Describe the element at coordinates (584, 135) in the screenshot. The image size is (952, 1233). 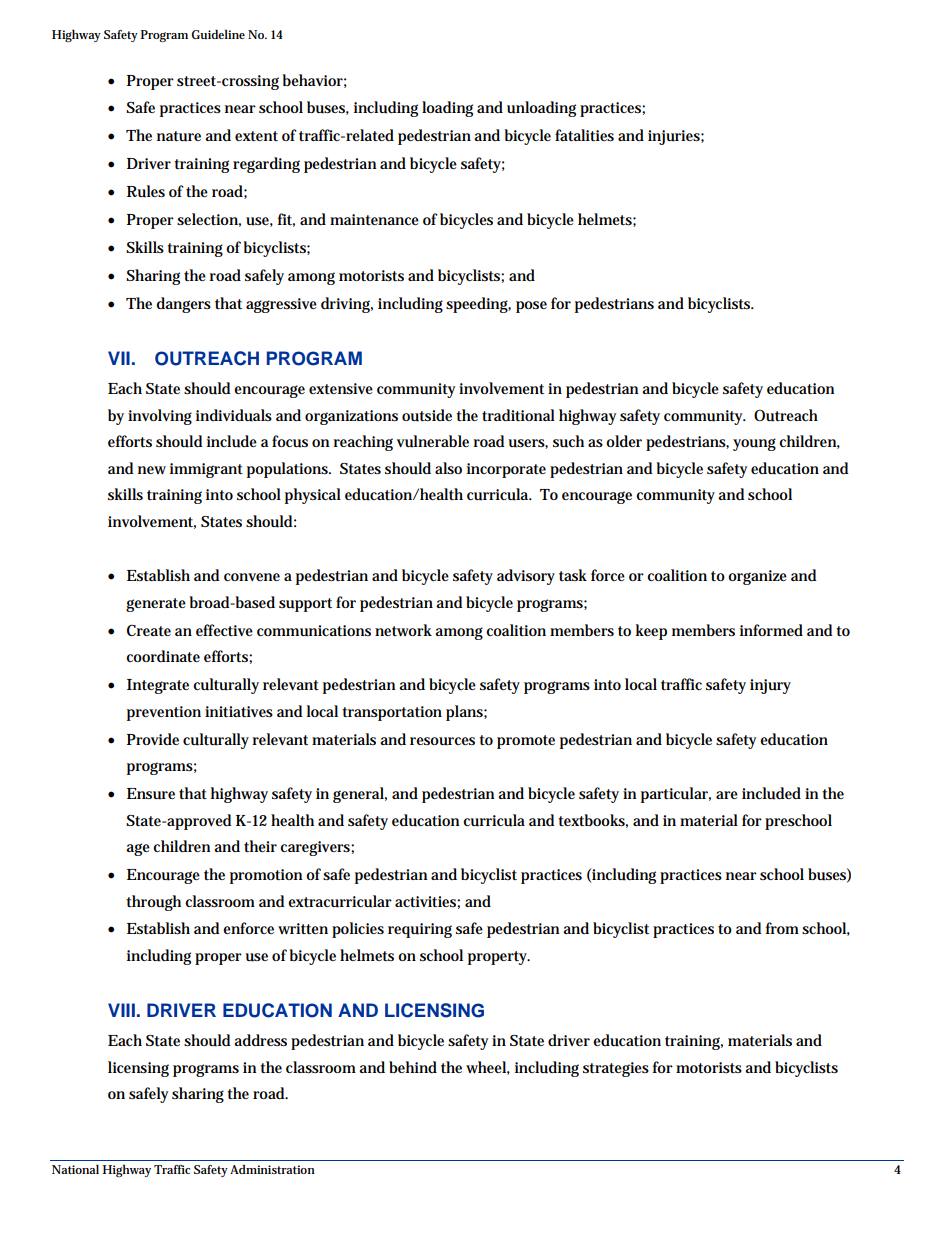
I see `fatalities` at that location.
